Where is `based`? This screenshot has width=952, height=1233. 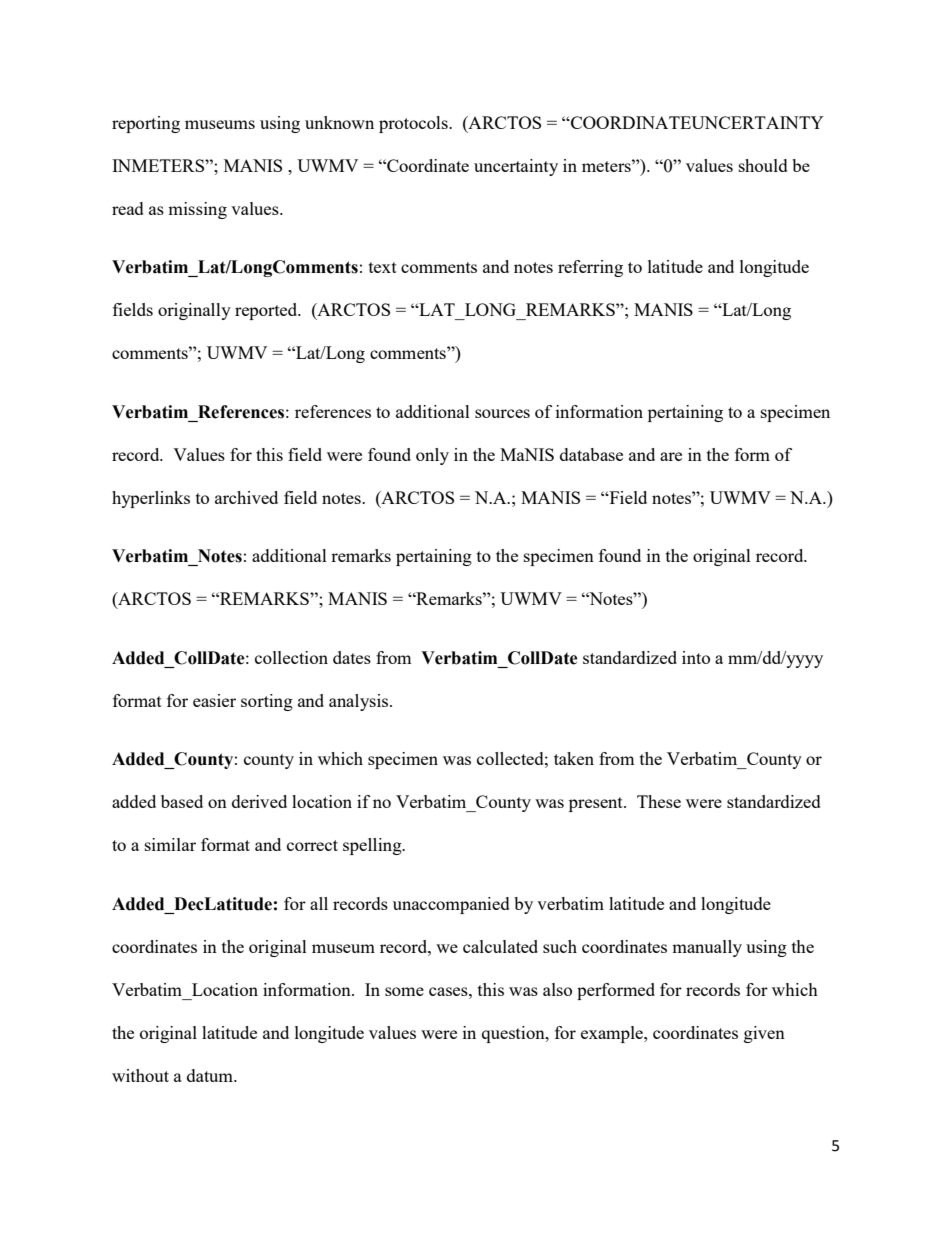 based is located at coordinates (182, 801).
